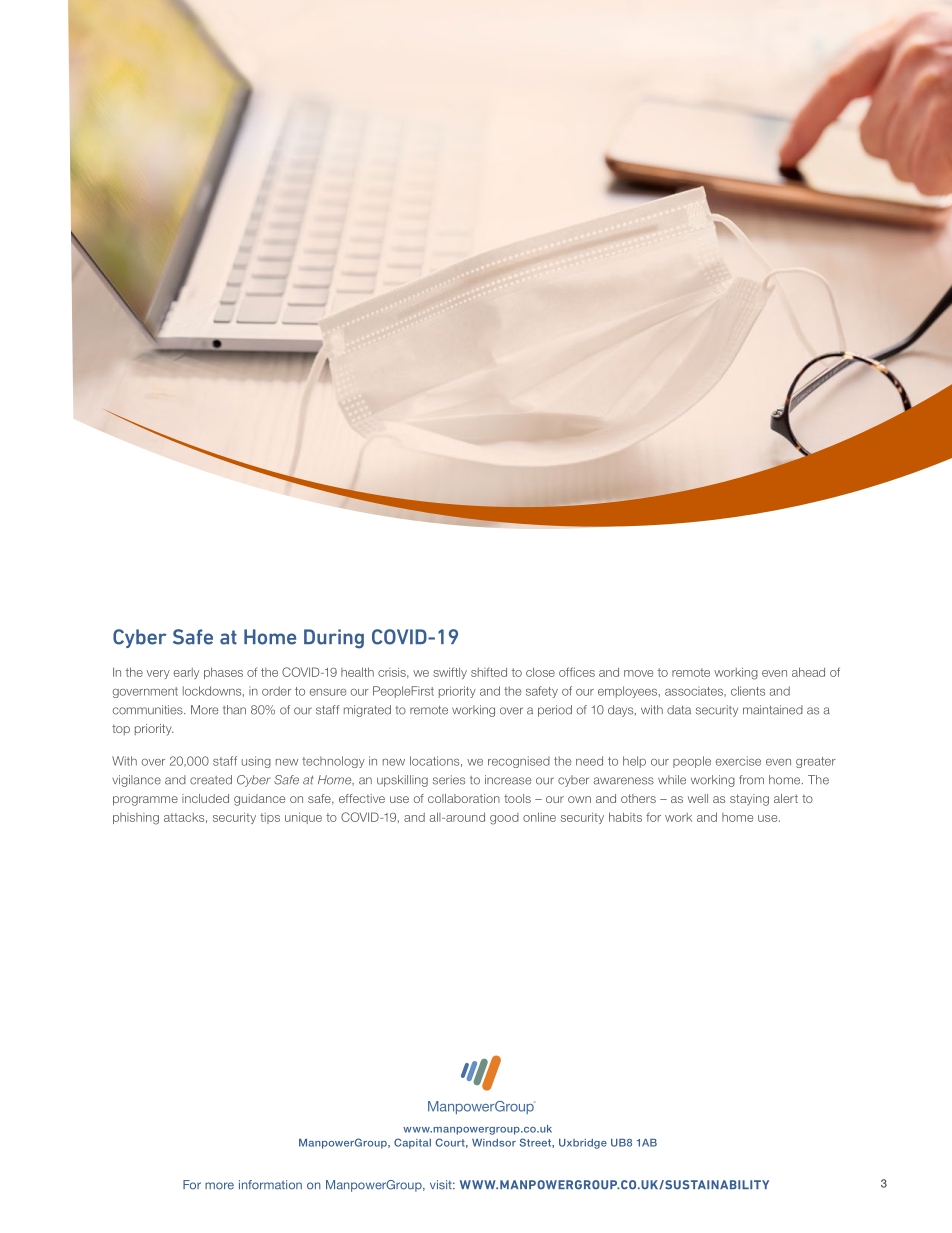 This image has width=952, height=1233. Describe the element at coordinates (504, 819) in the image. I see `good` at that location.
